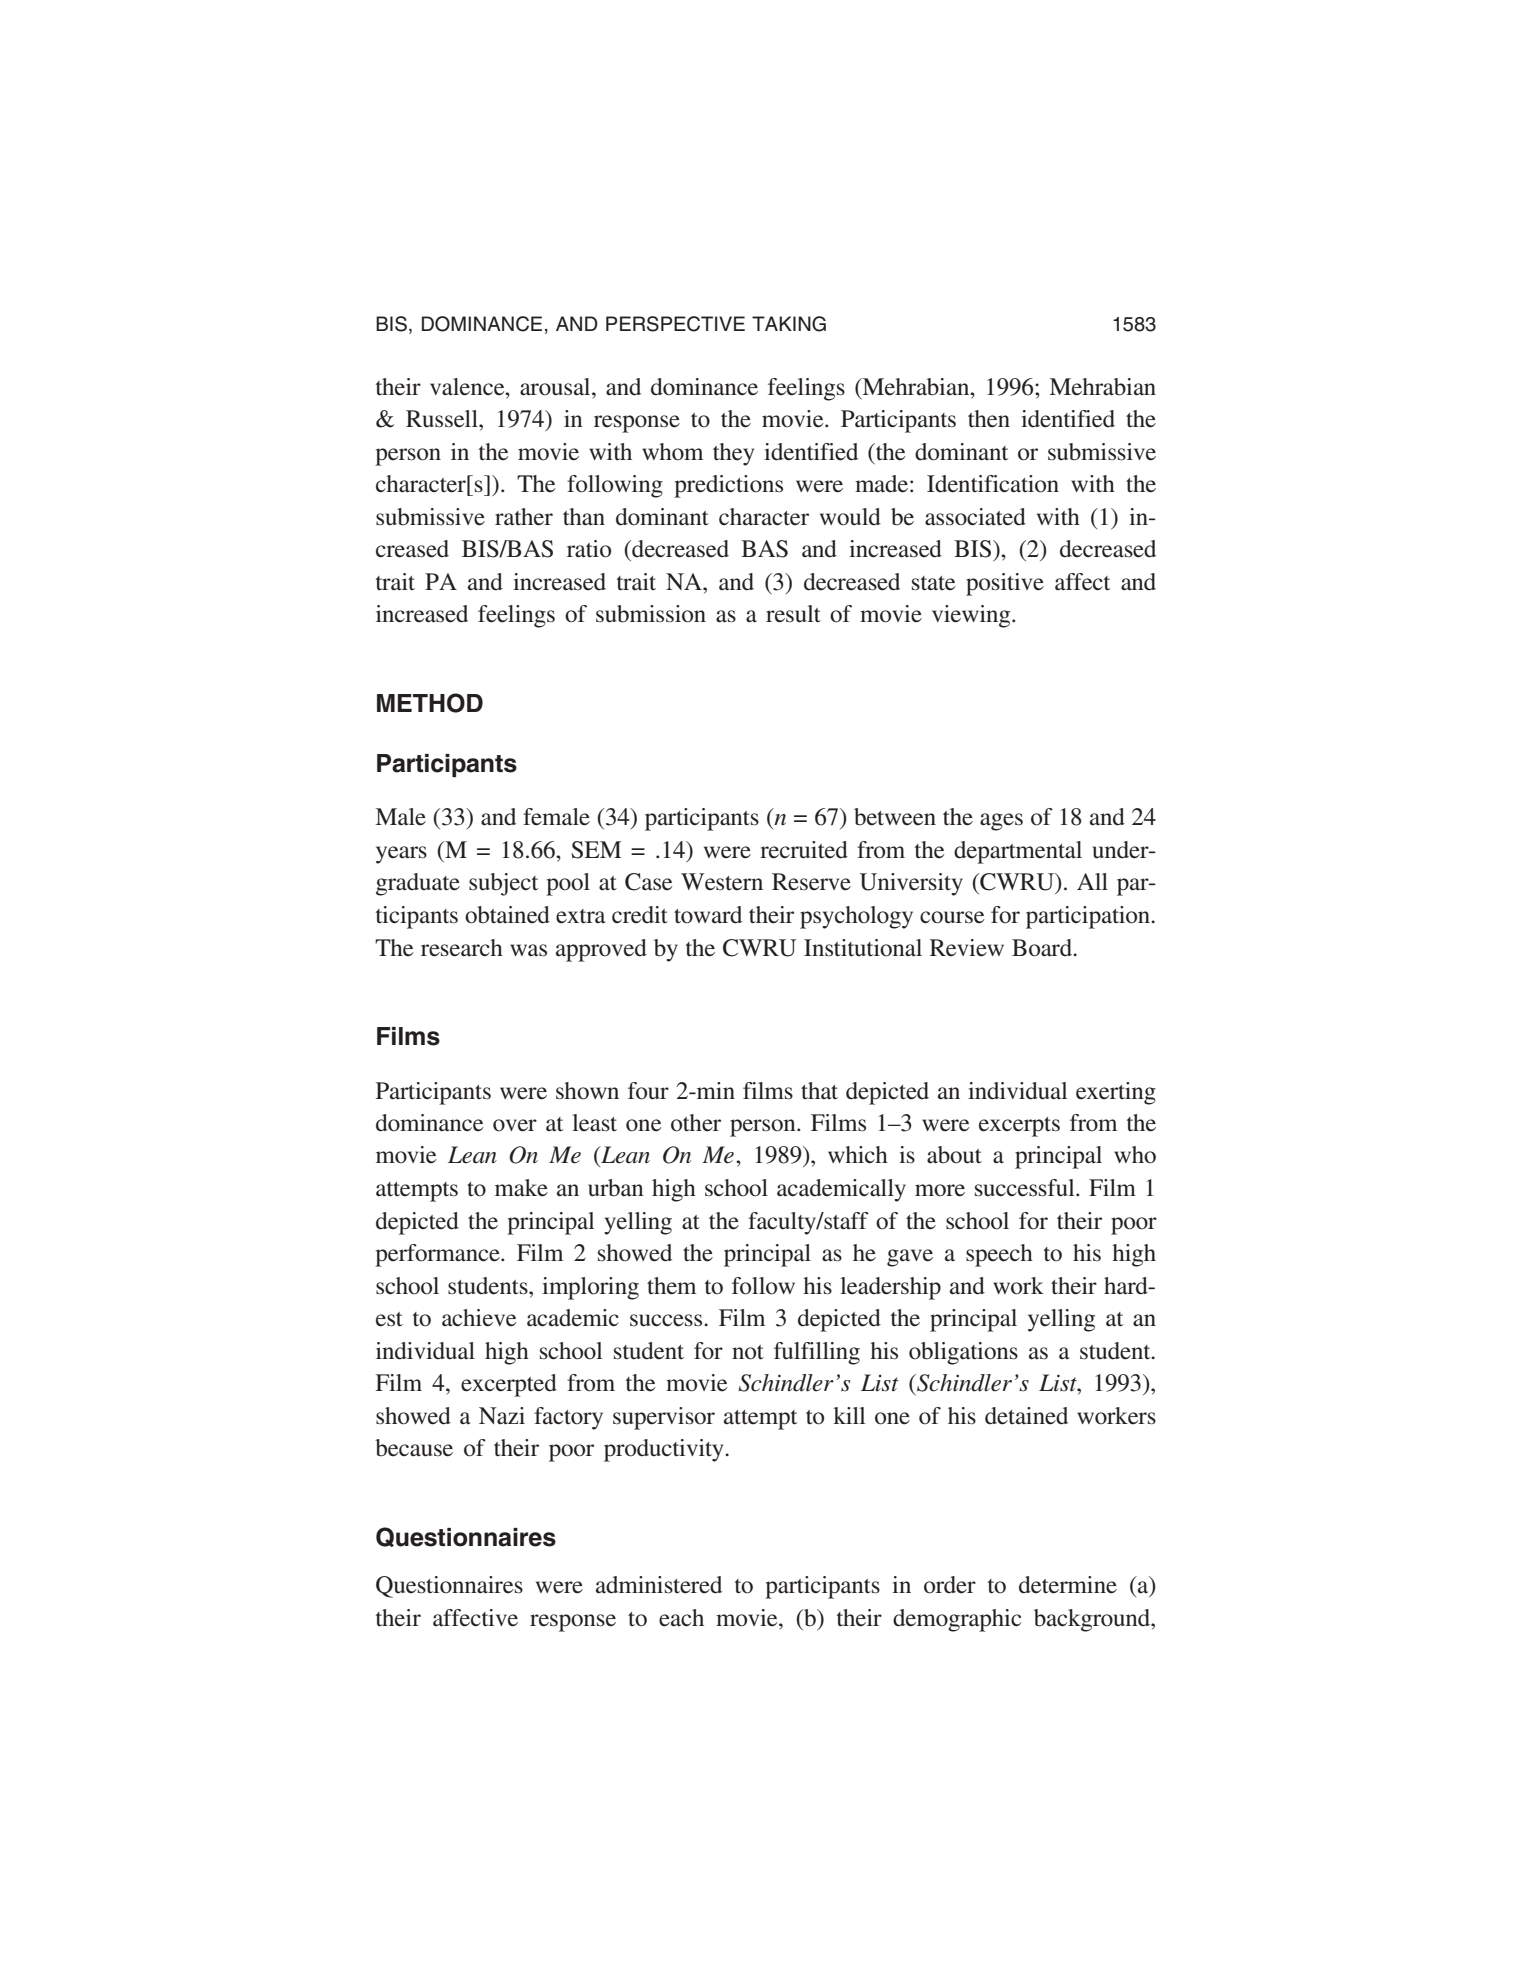  Describe the element at coordinates (793, 614) in the image. I see `result` at that location.
